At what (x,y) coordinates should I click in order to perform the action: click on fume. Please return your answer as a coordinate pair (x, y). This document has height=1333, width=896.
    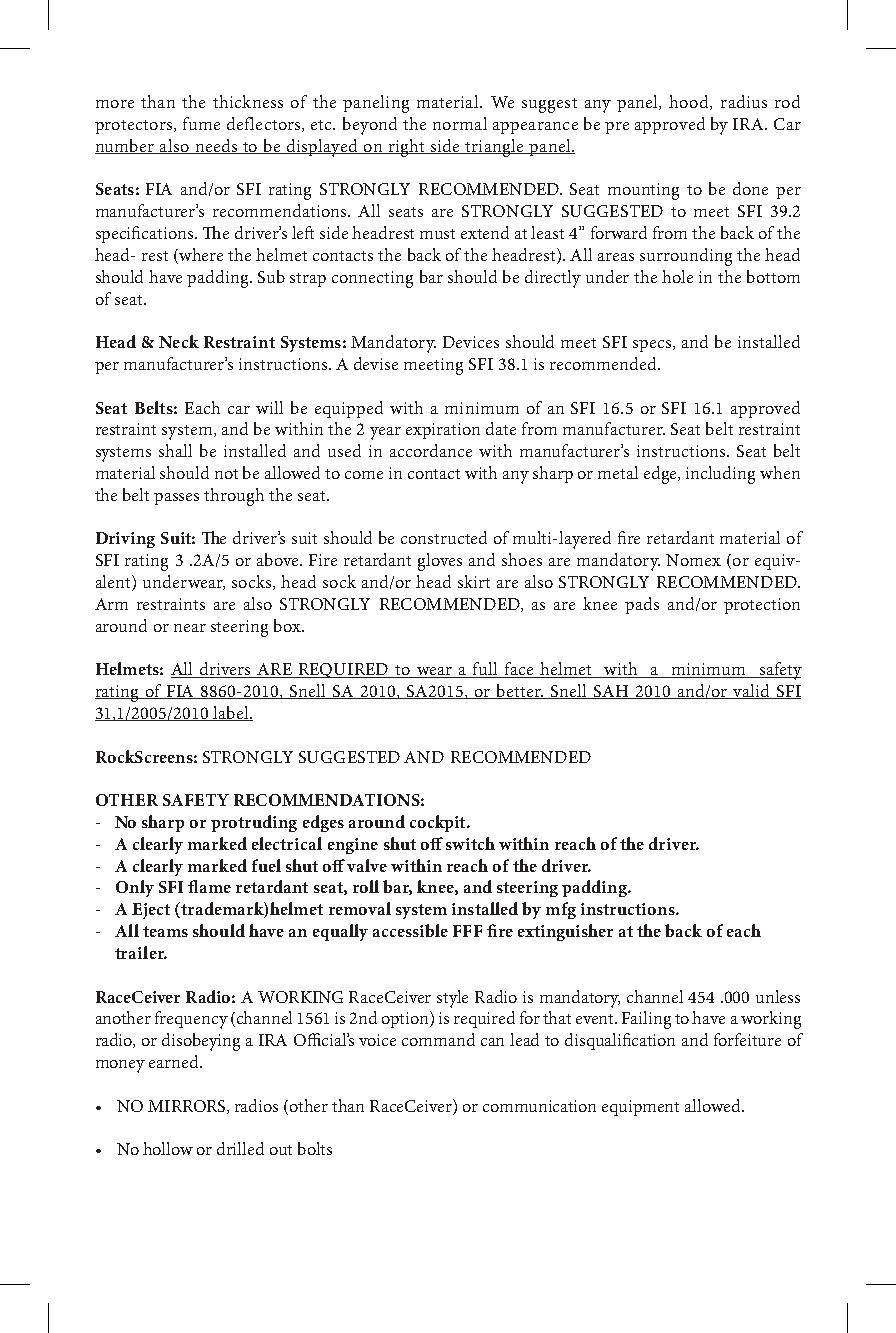
    Looking at the image, I should click on (201, 123).
